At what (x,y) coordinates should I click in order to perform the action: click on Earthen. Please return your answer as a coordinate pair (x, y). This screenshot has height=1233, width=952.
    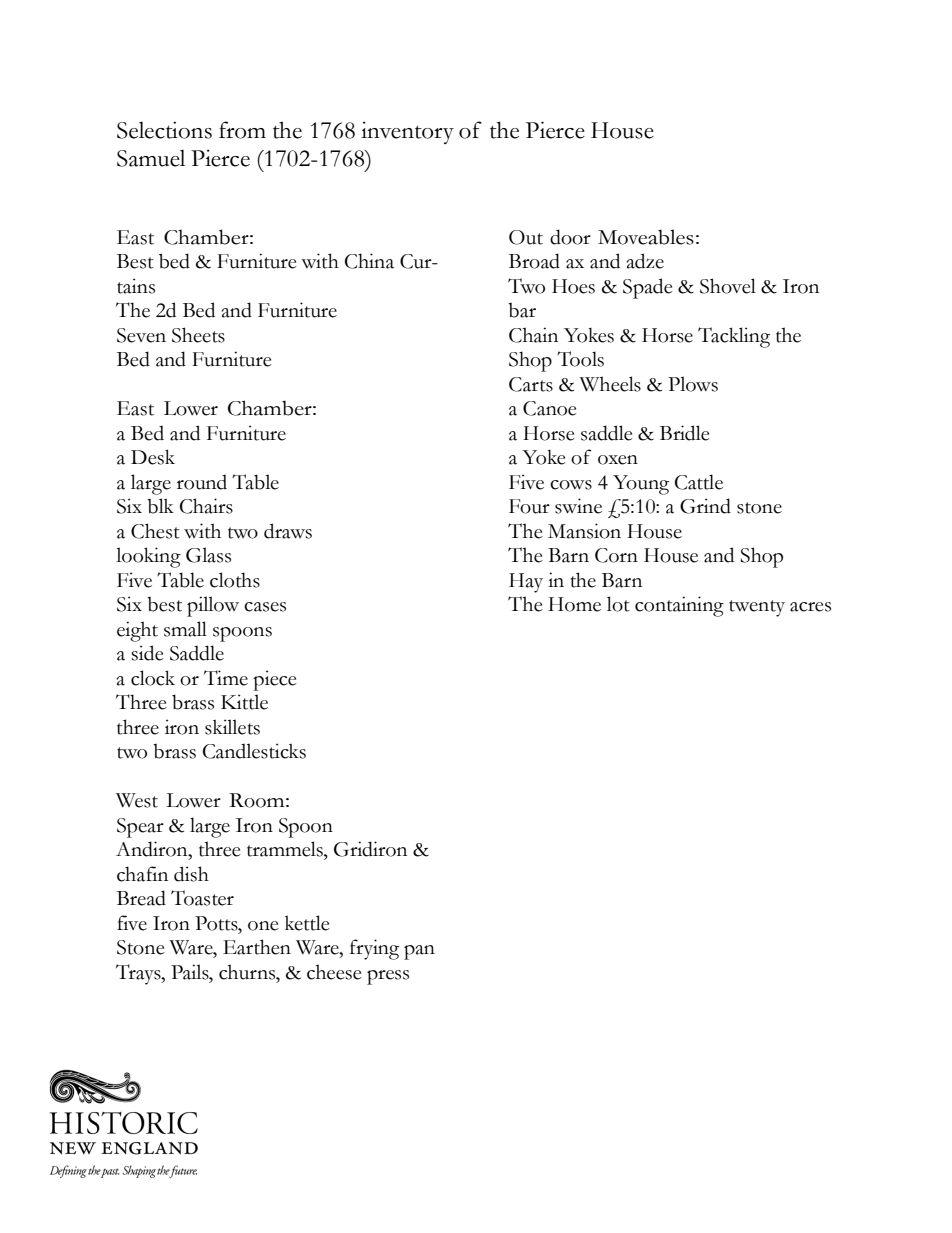
    Looking at the image, I should click on (257, 947).
